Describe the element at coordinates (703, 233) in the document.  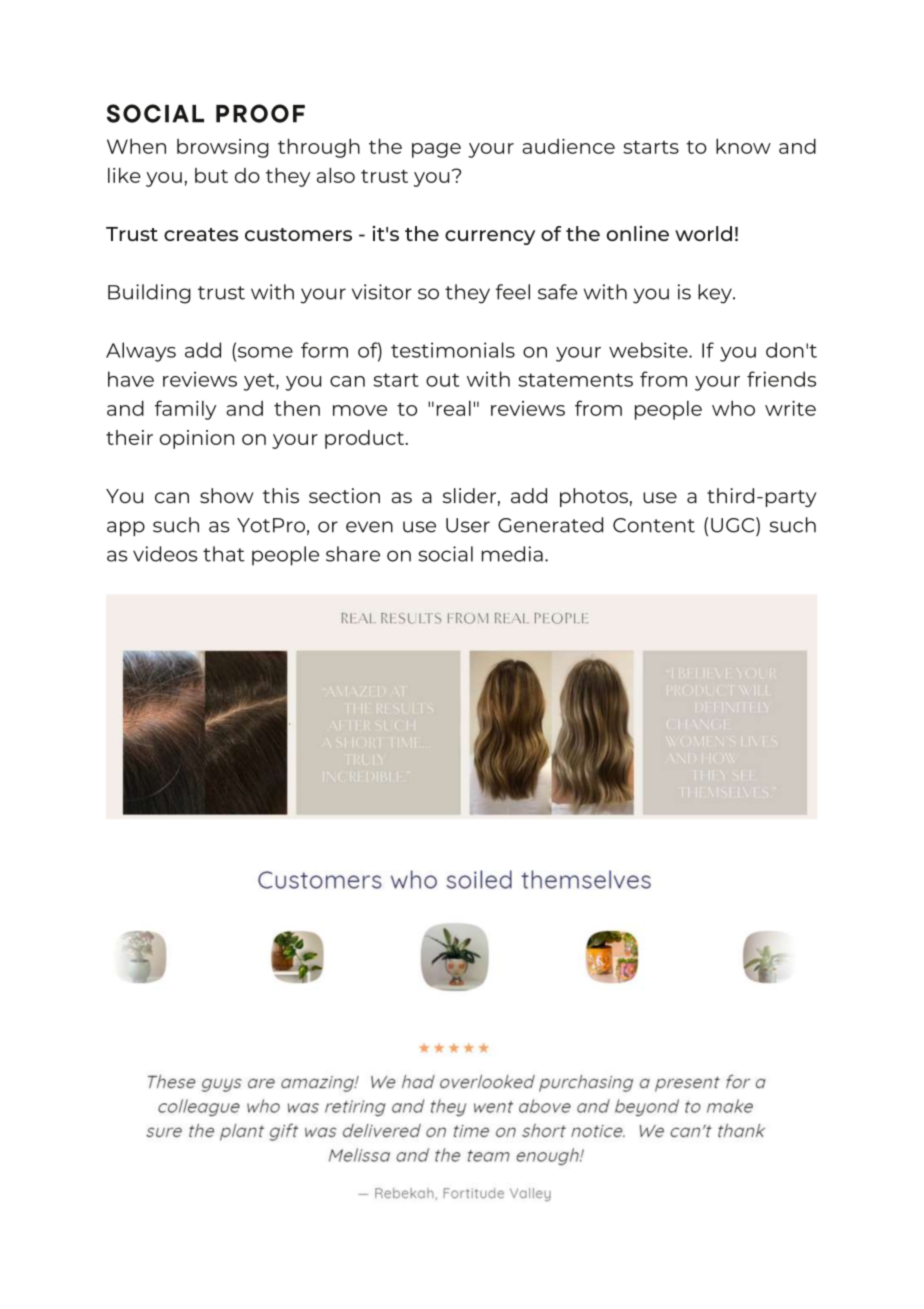
I see `world` at that location.
